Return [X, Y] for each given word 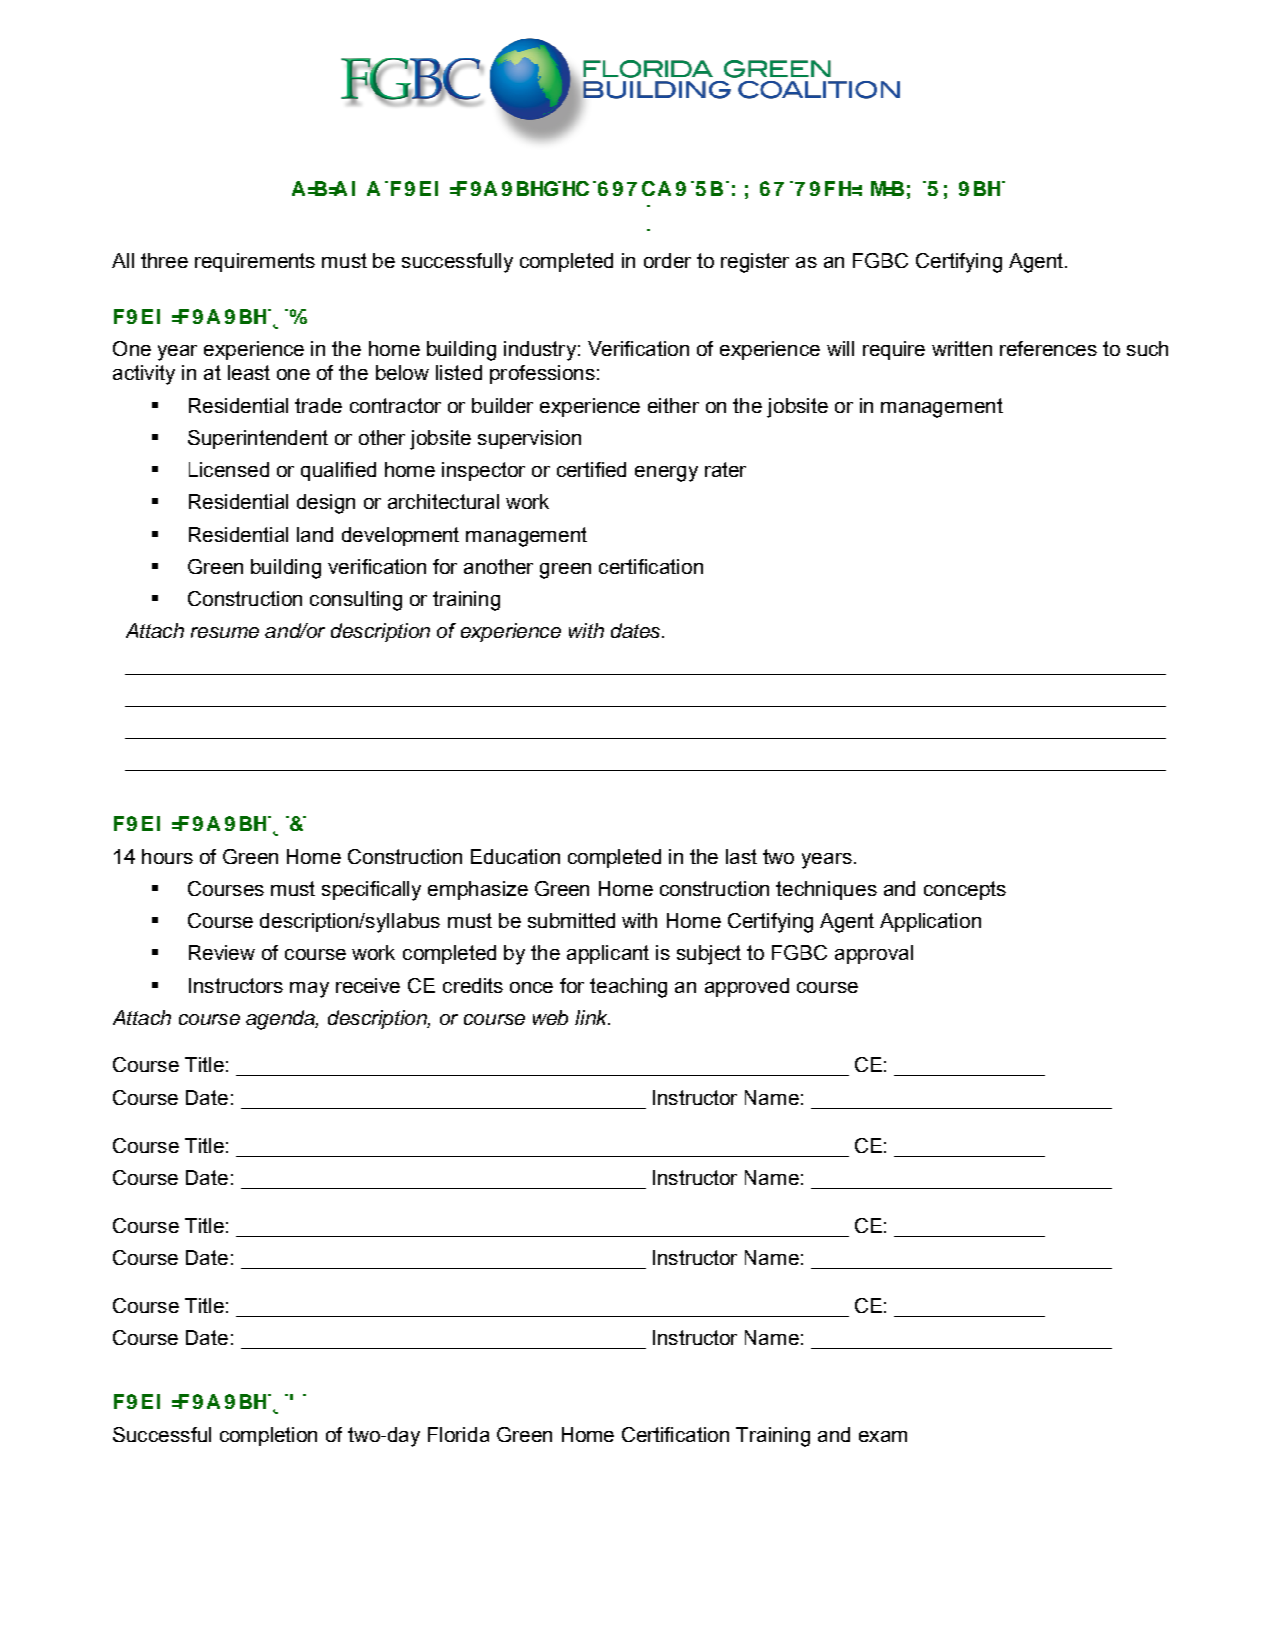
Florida [458, 1434]
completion [268, 1436]
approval [874, 954]
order [667, 260]
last [741, 856]
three [164, 260]
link [592, 1017]
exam [883, 1436]
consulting [356, 601]
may [309, 990]
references [1048, 348]
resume [225, 632]
